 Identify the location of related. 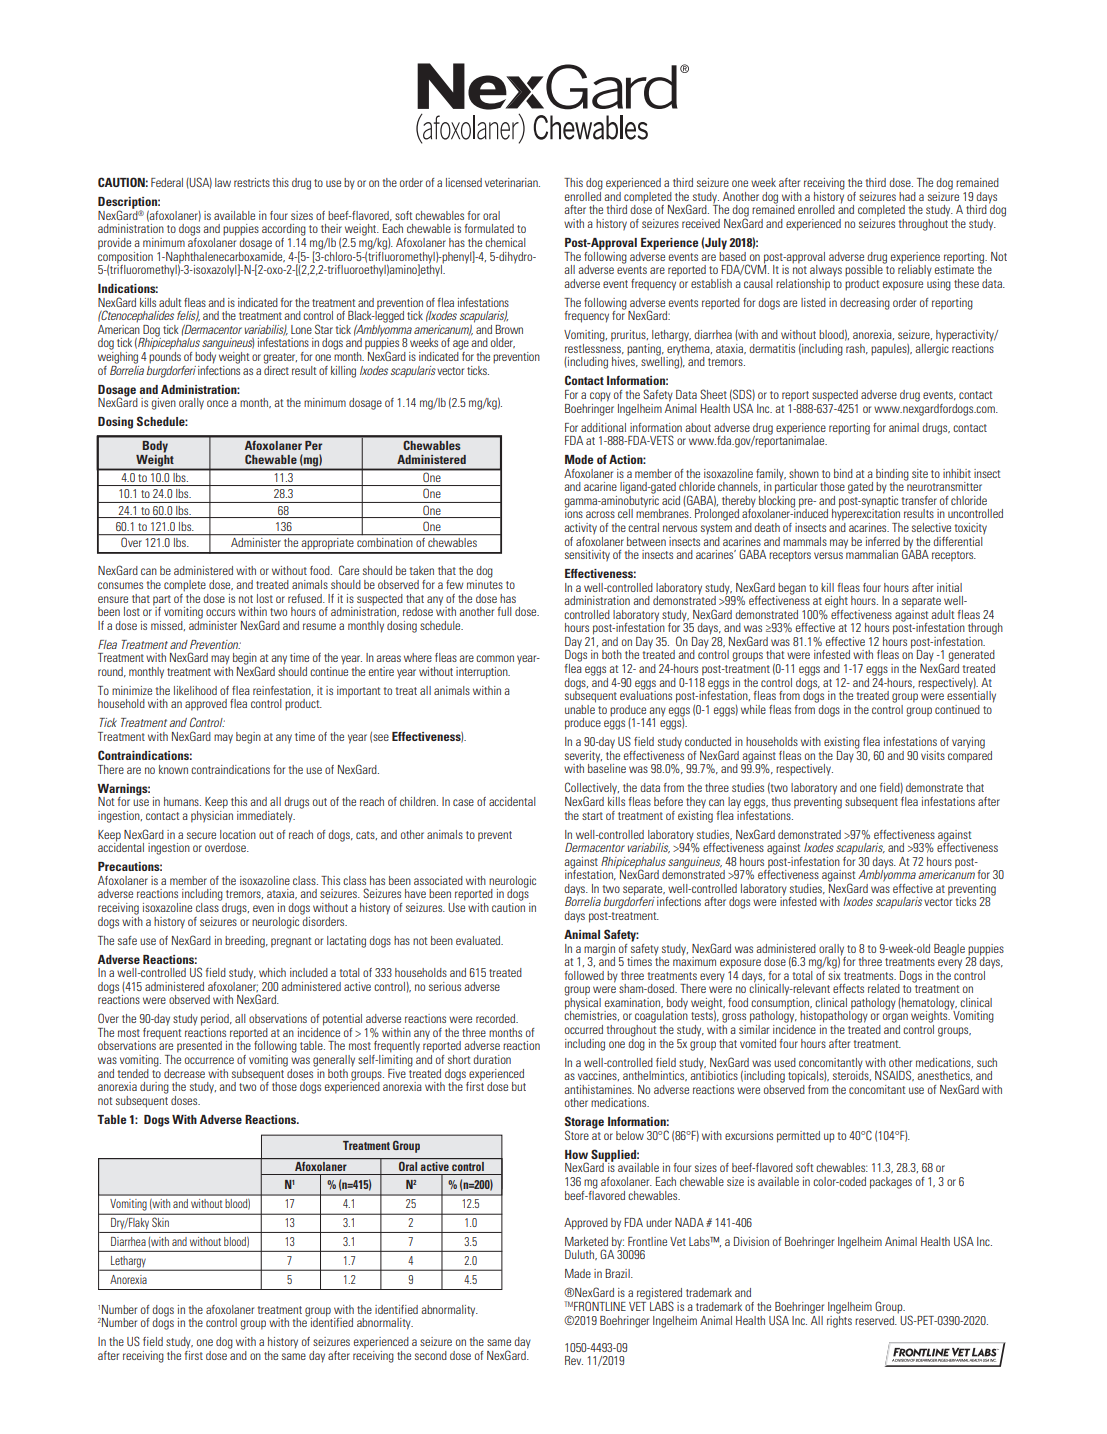
(884, 988).
